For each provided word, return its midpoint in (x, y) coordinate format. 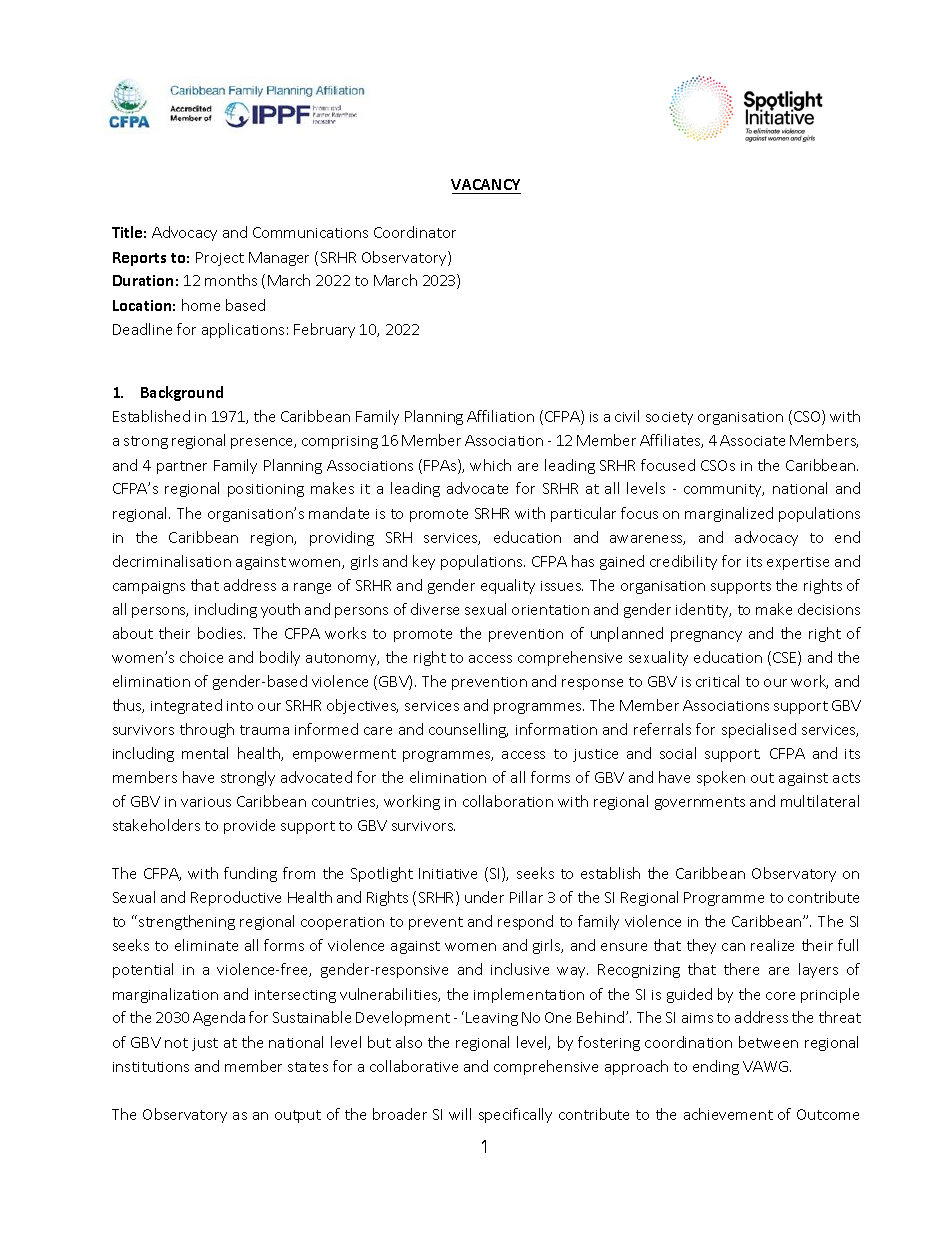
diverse (435, 609)
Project (220, 259)
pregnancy (706, 636)
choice (201, 657)
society (669, 418)
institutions (151, 1067)
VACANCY (486, 186)
